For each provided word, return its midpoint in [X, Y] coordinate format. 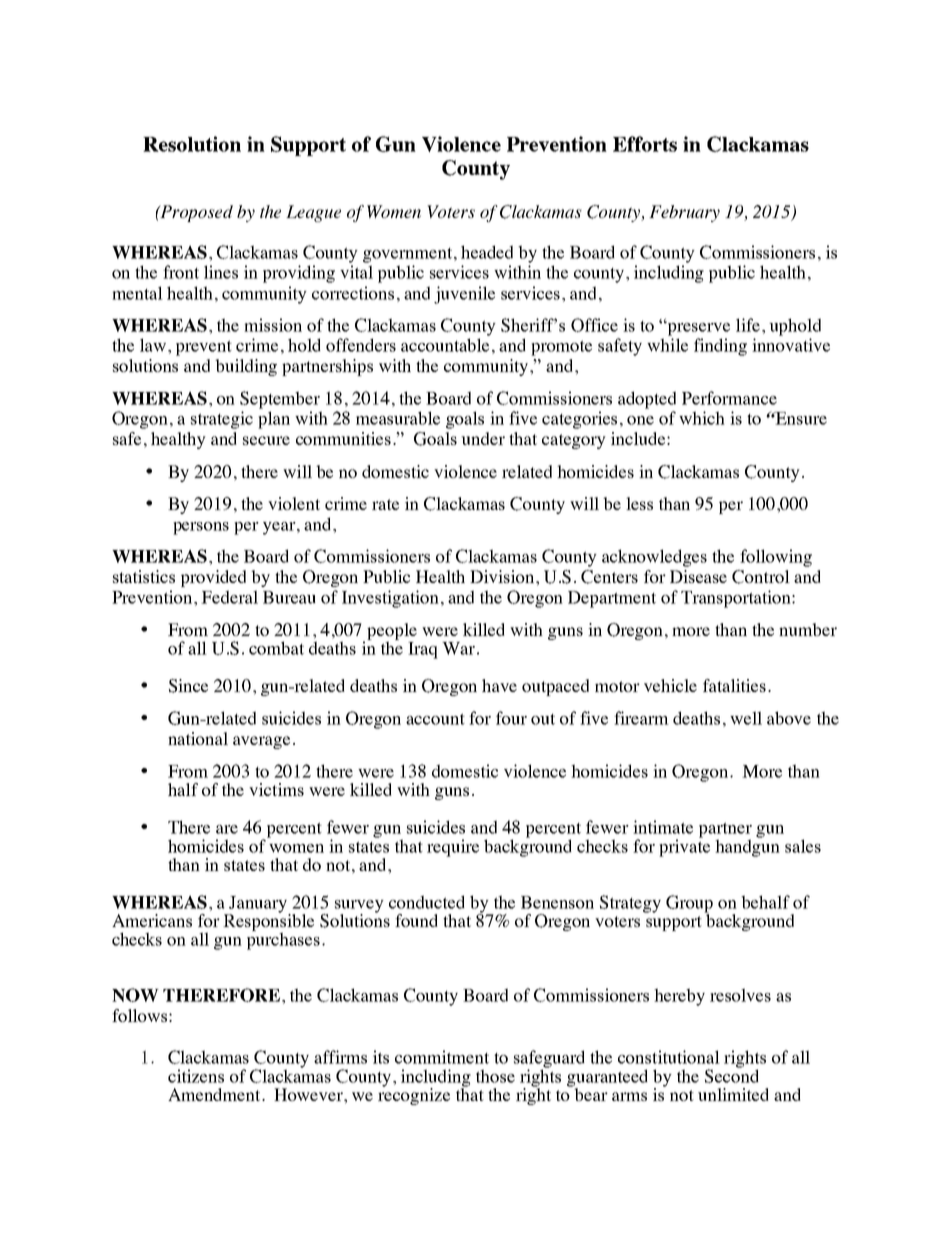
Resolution [192, 144]
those [495, 1076]
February [684, 213]
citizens [196, 1076]
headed [487, 252]
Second [732, 1075]
